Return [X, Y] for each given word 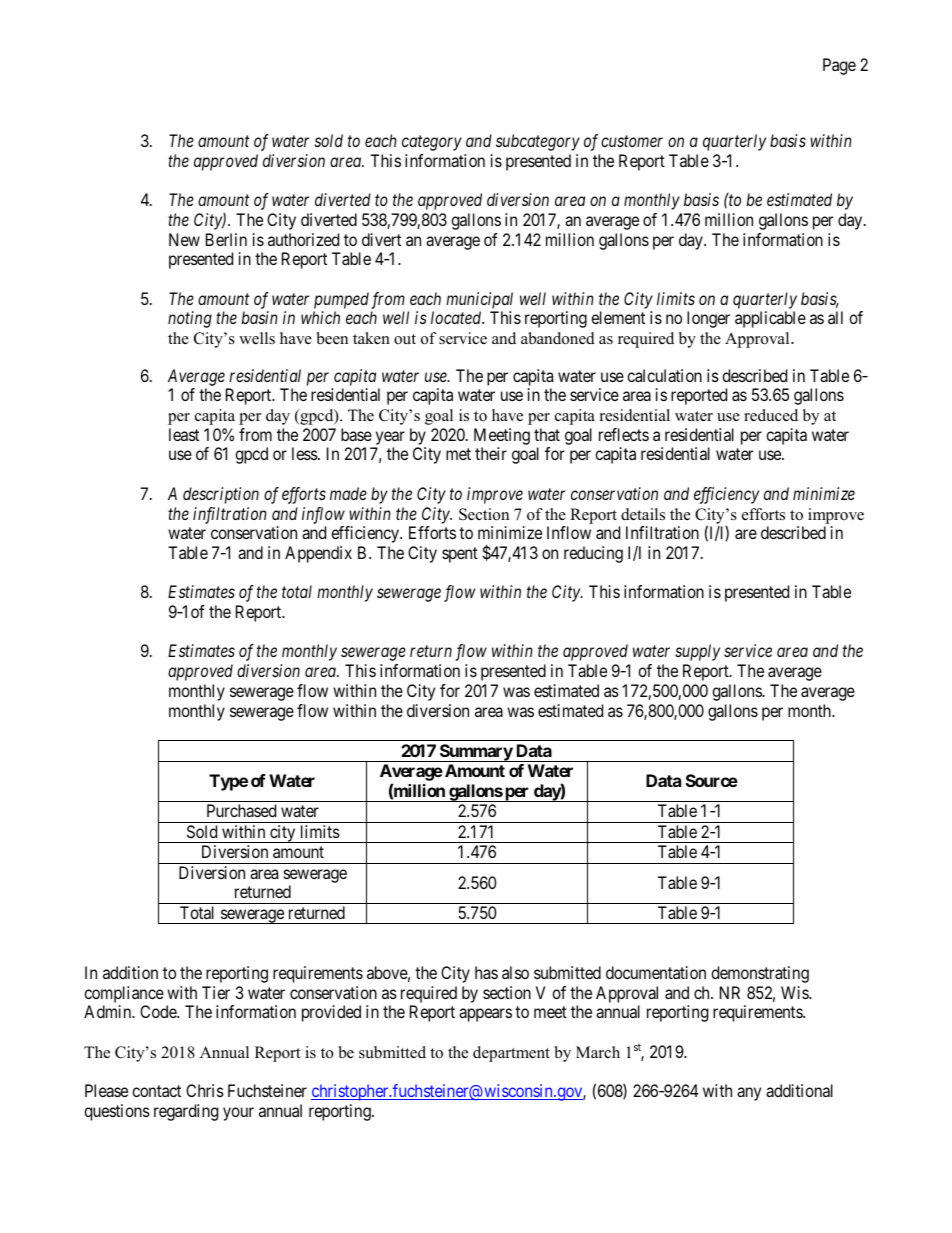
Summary [476, 753]
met [458, 454]
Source [712, 780]
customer [632, 141]
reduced [771, 415]
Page [839, 66]
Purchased [241, 810]
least [184, 434]
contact [156, 1091]
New [184, 239]
